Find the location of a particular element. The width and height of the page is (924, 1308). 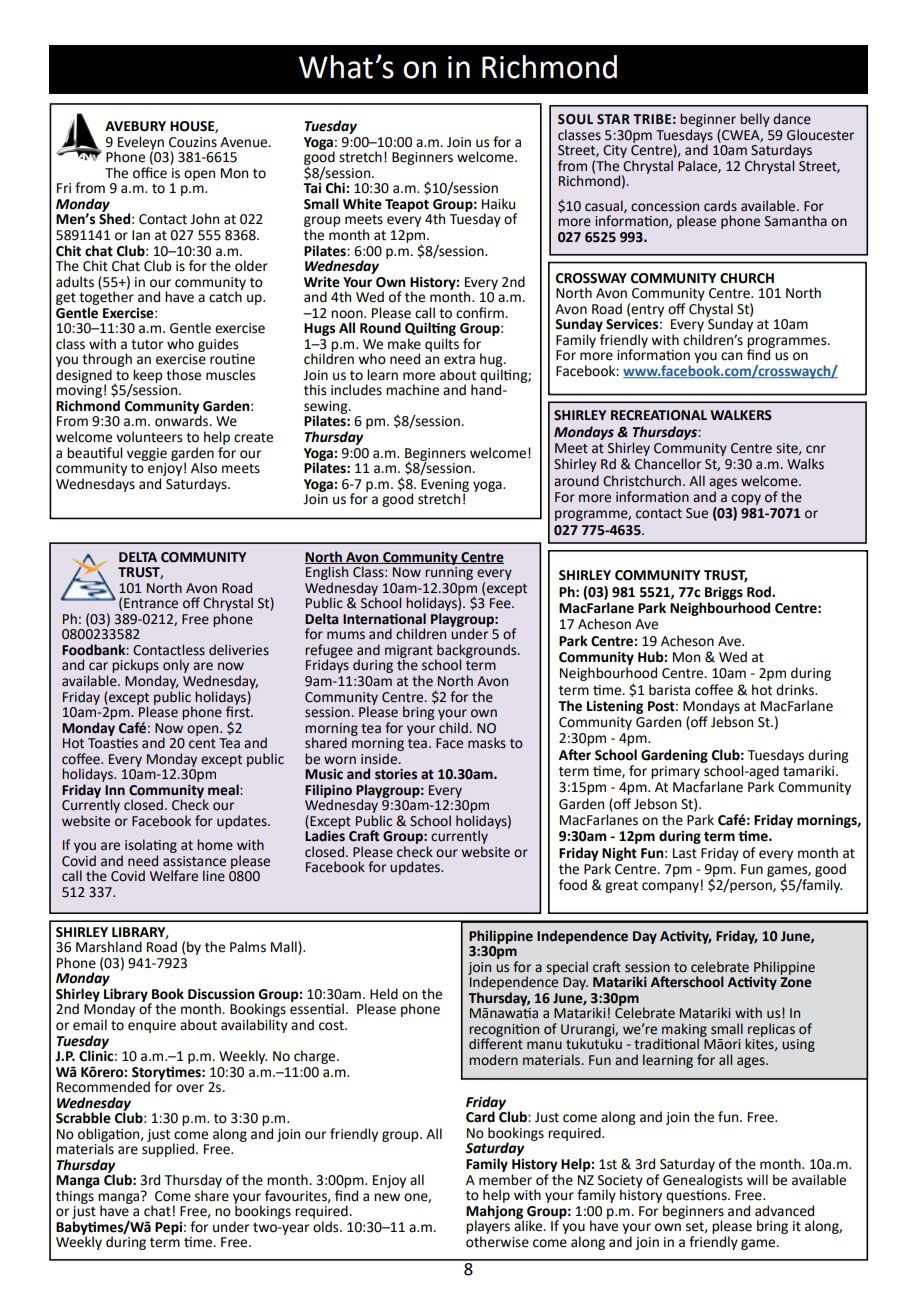

belly is located at coordinates (755, 120).
